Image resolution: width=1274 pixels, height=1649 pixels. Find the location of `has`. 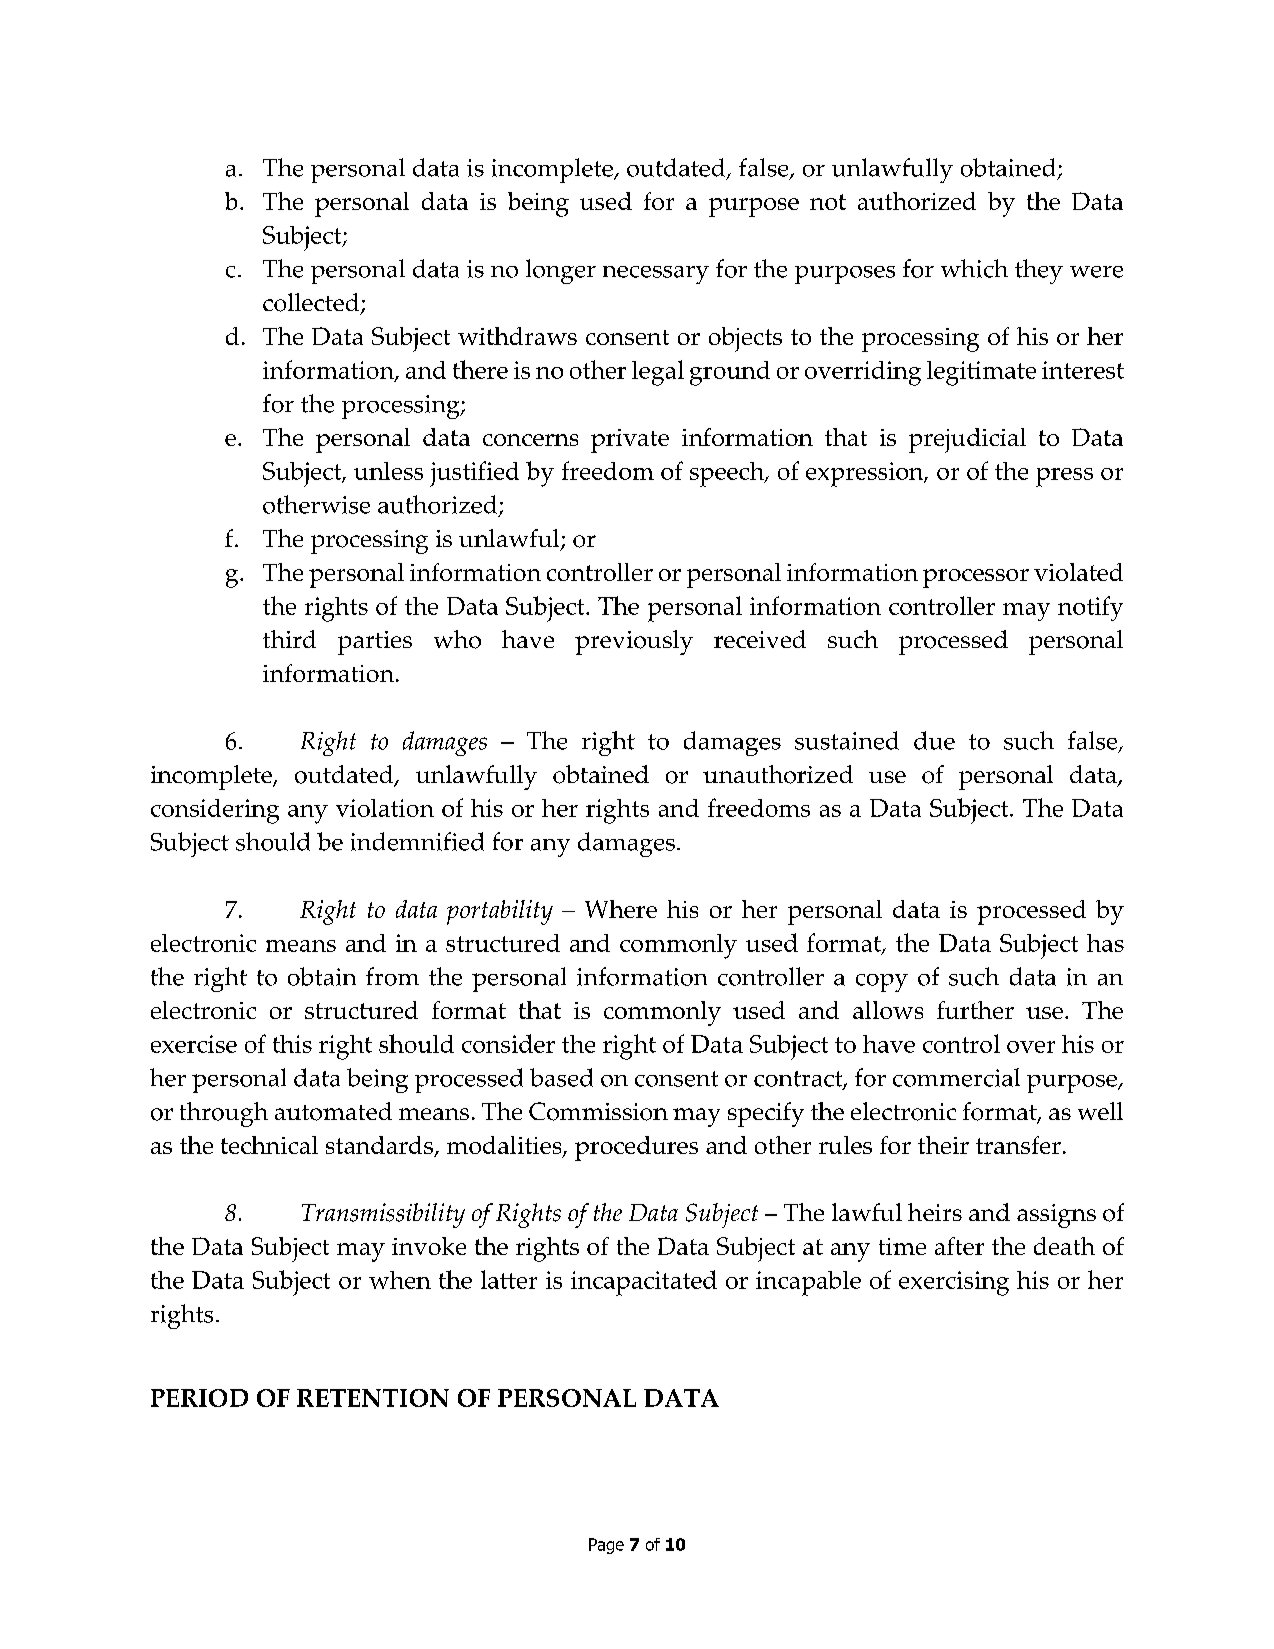

has is located at coordinates (1105, 943).
